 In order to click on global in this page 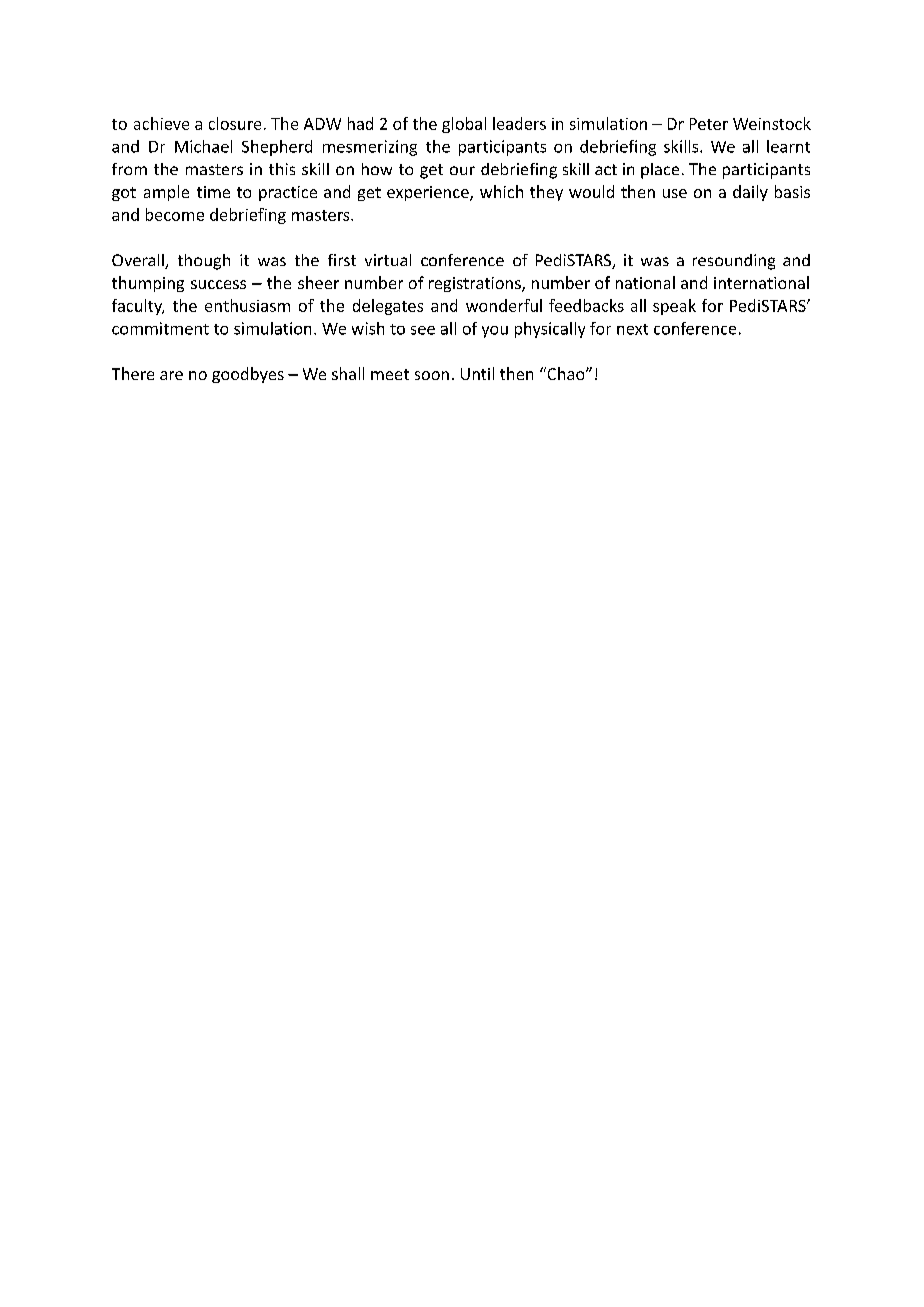, I will do `click(464, 125)`.
